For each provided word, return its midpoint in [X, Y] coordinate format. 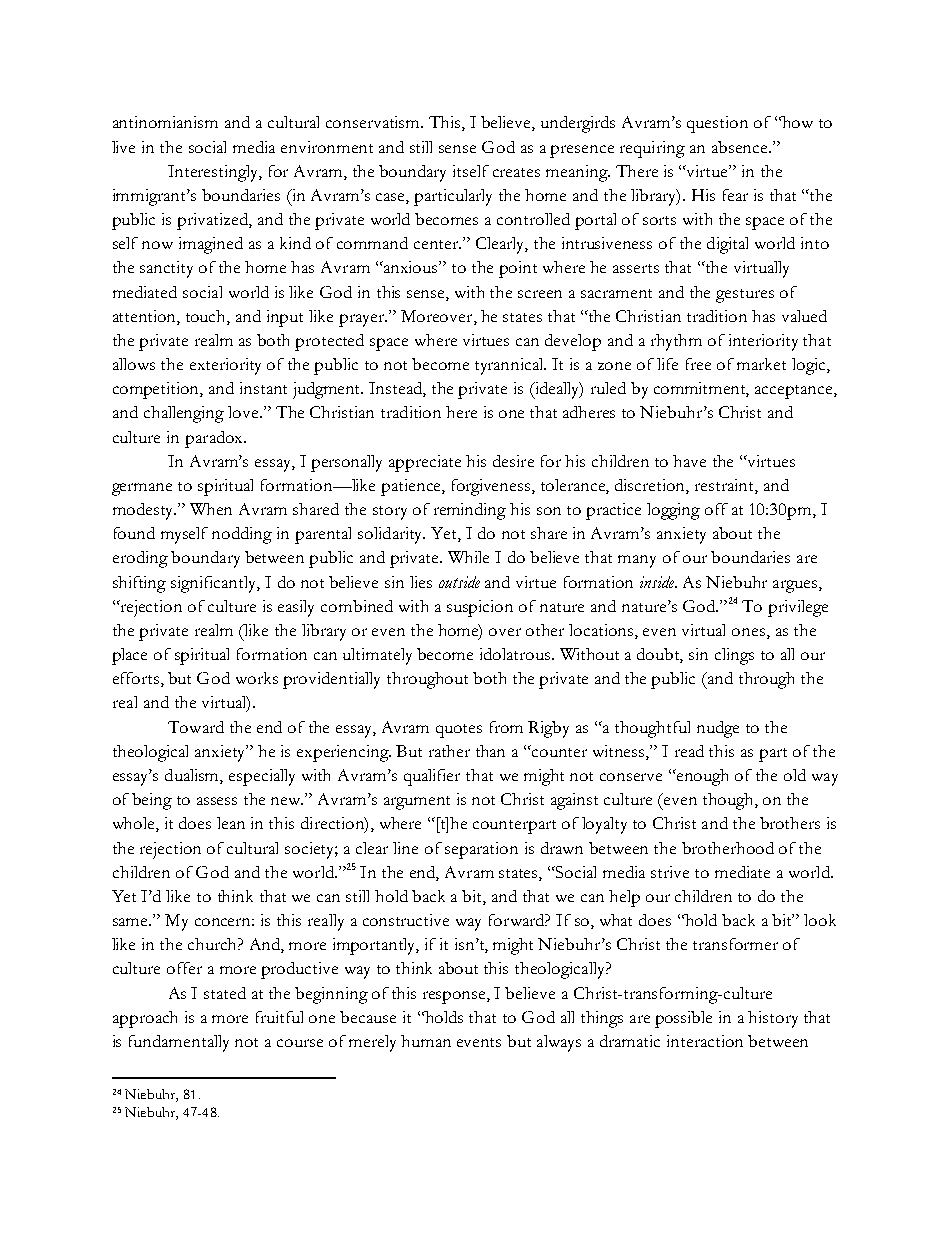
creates [516, 172]
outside [459, 582]
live [123, 147]
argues [796, 586]
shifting [139, 584]
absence [741, 147]
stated [225, 993]
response [455, 997]
